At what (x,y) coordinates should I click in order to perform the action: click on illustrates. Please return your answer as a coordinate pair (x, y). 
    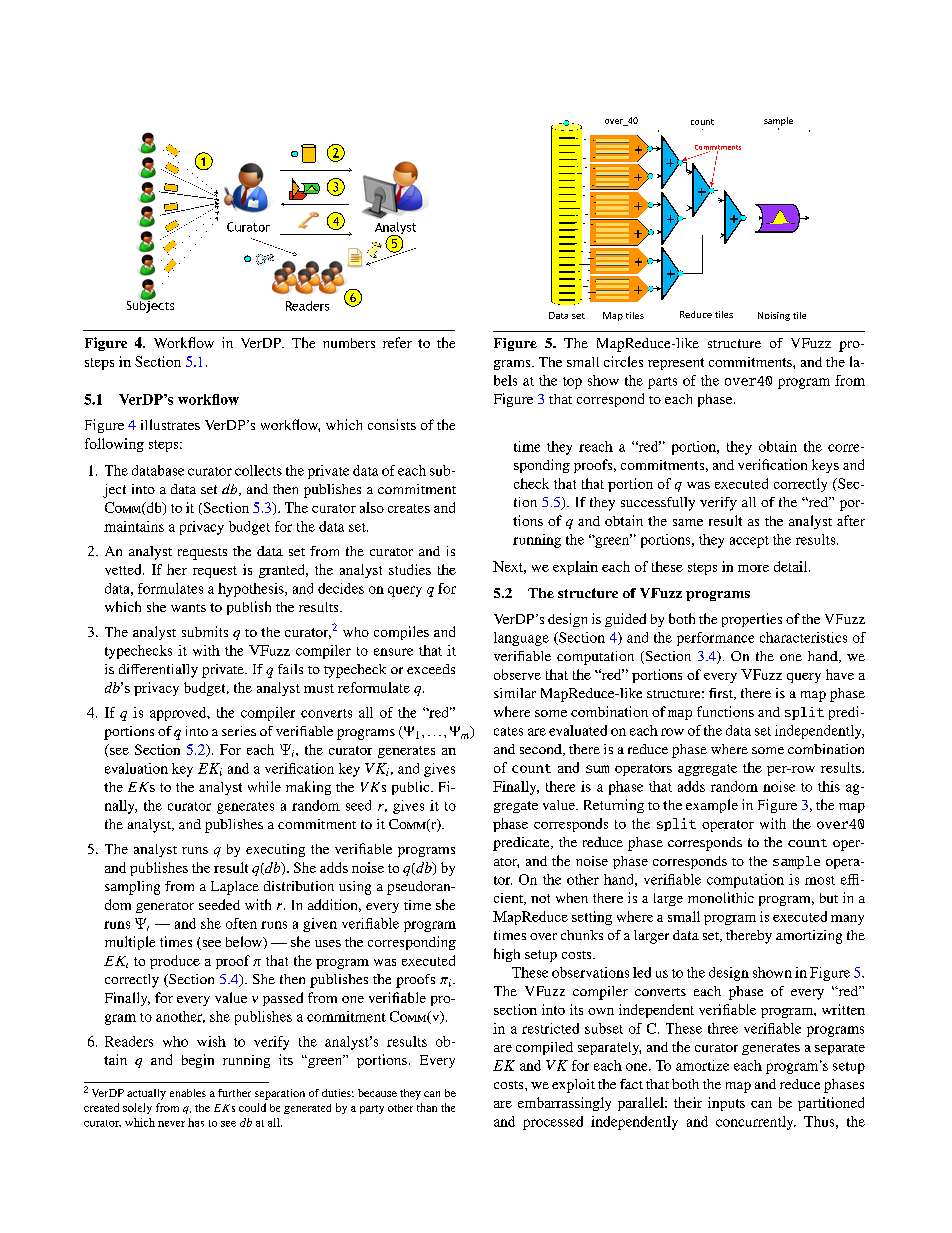
    Looking at the image, I should click on (170, 424).
